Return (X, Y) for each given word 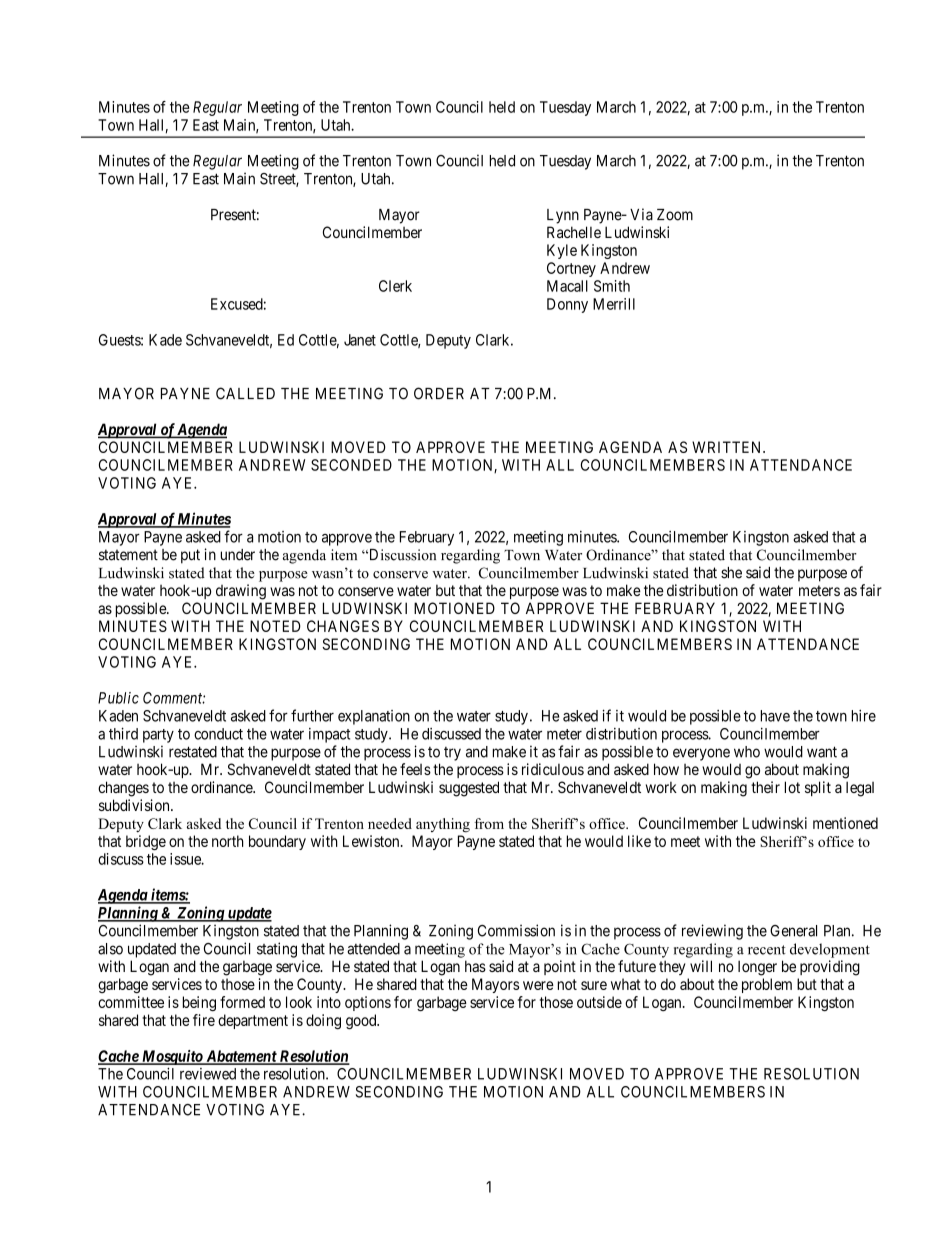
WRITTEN (728, 447)
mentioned (845, 823)
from (489, 823)
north (228, 841)
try (452, 754)
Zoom (675, 215)
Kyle (562, 251)
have (775, 716)
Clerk (395, 286)
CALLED (245, 393)
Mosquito (172, 1057)
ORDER (439, 393)
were (538, 985)
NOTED (275, 626)
